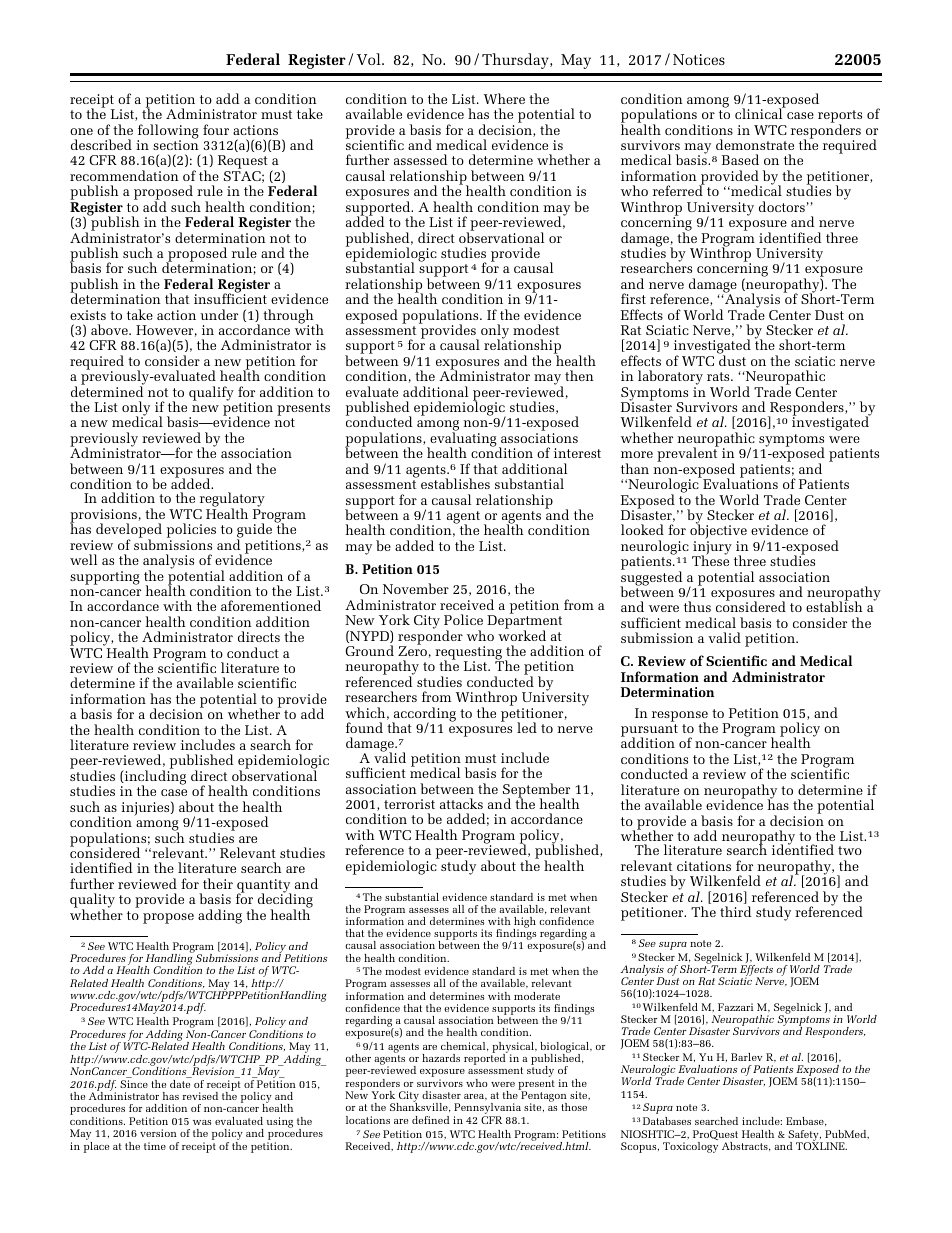 This document has width=952, height=1233. Describe the element at coordinates (271, 605) in the document. I see `aforementioned` at that location.
